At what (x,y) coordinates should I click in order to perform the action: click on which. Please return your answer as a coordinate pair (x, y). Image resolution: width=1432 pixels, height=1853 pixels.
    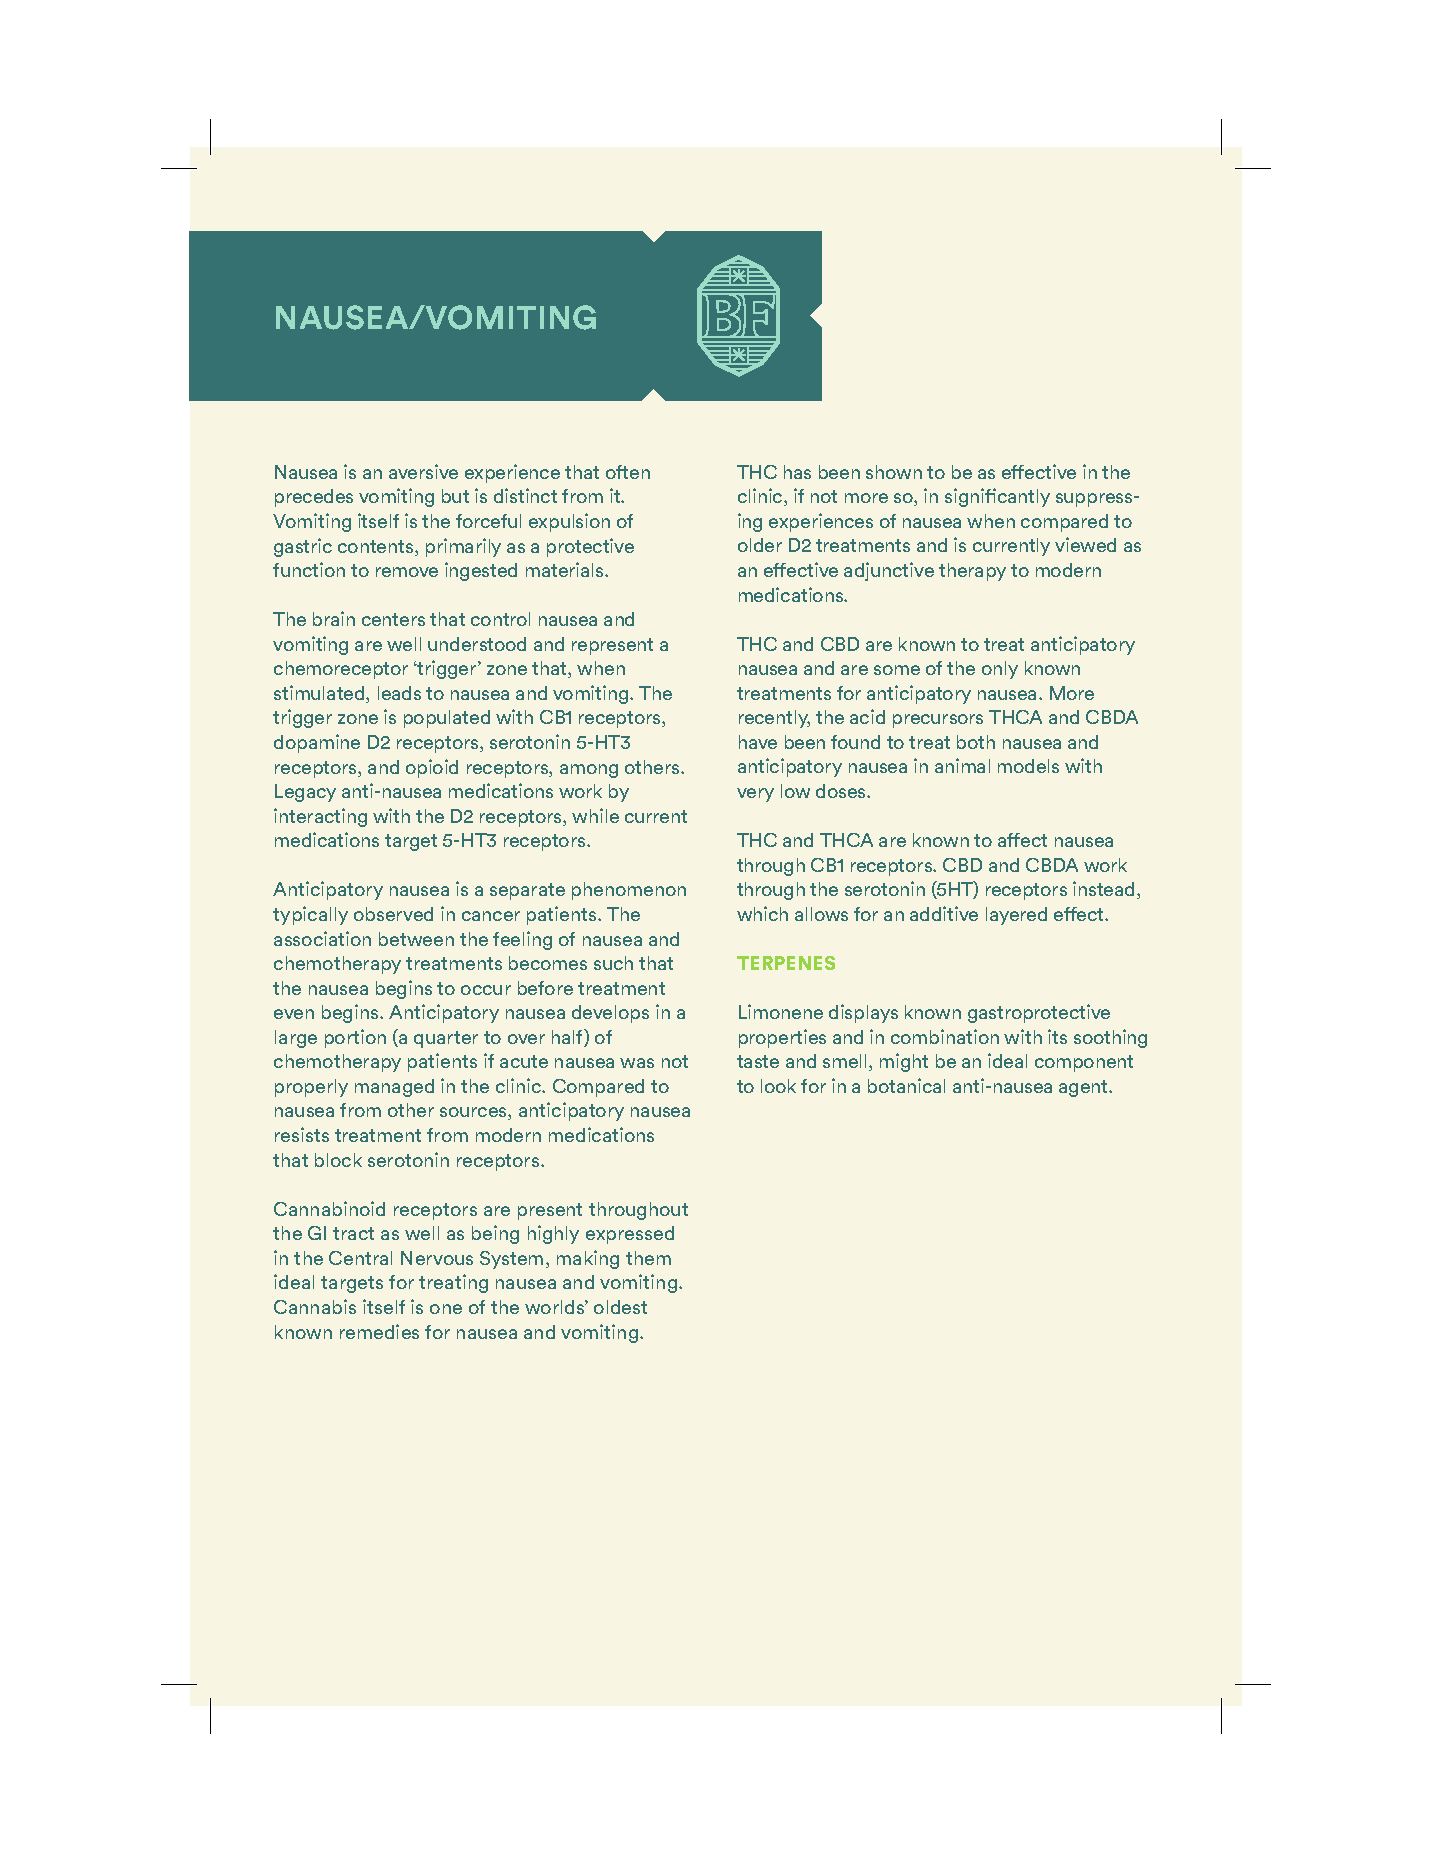
    Looking at the image, I should click on (762, 913).
